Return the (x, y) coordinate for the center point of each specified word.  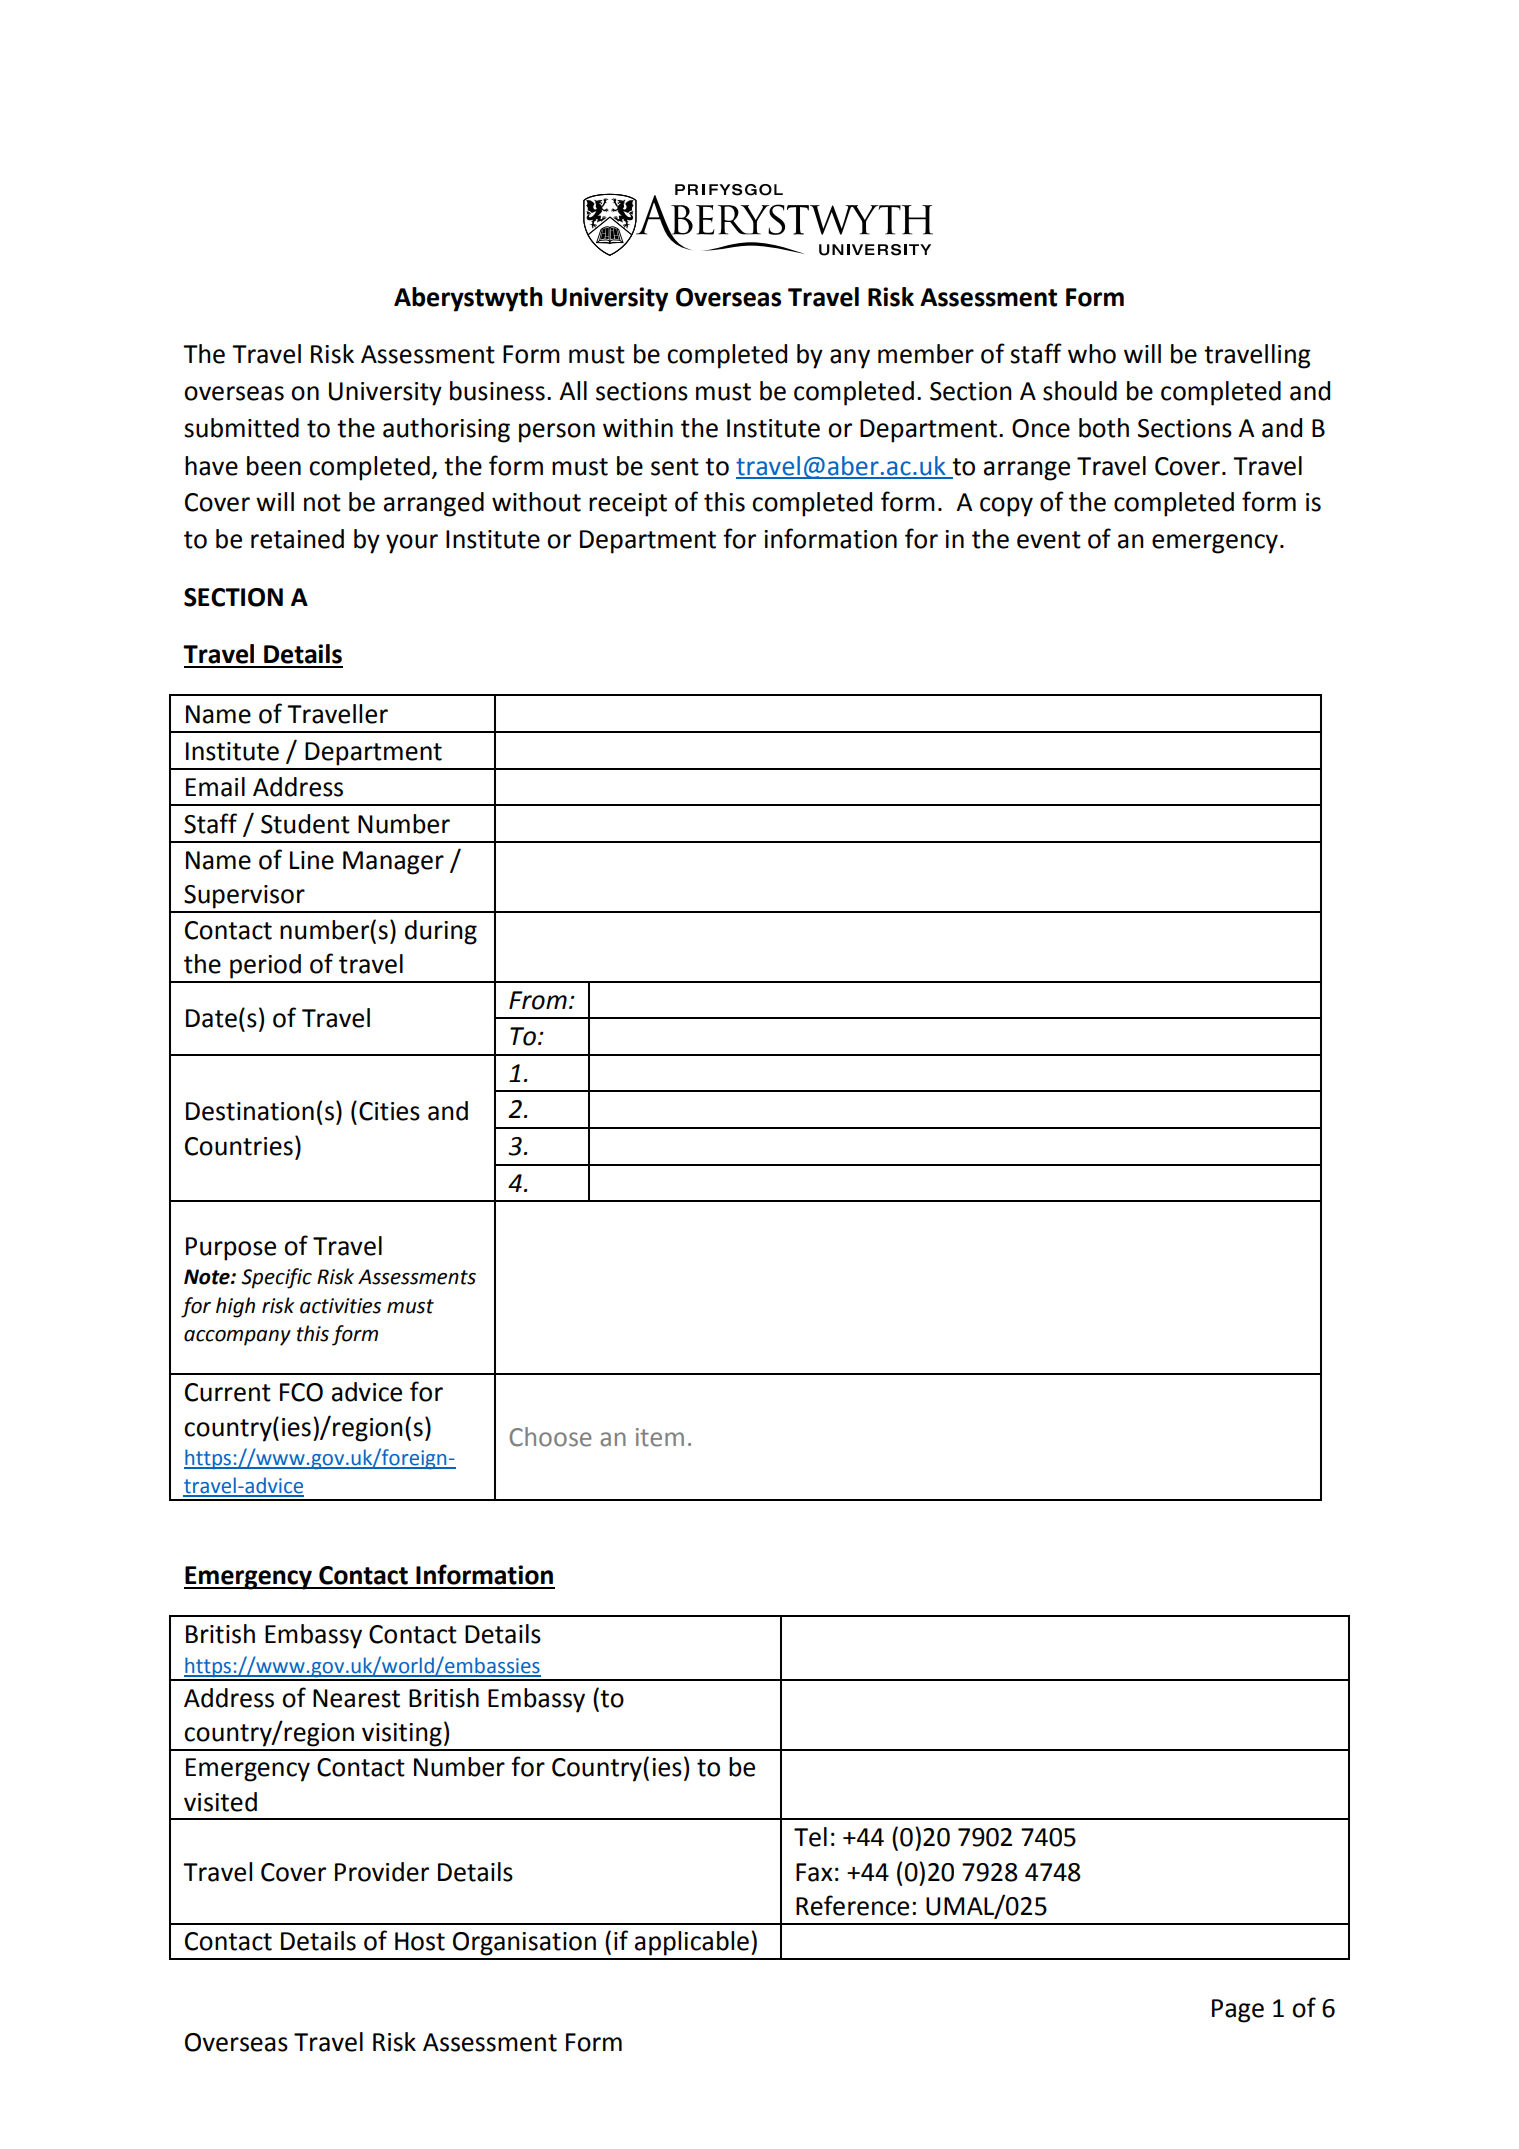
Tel (810, 1837)
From (538, 1000)
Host (420, 1941)
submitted (241, 428)
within (638, 428)
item (660, 1437)
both (1104, 428)
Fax (814, 1872)
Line (312, 860)
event (1049, 540)
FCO (301, 1392)
